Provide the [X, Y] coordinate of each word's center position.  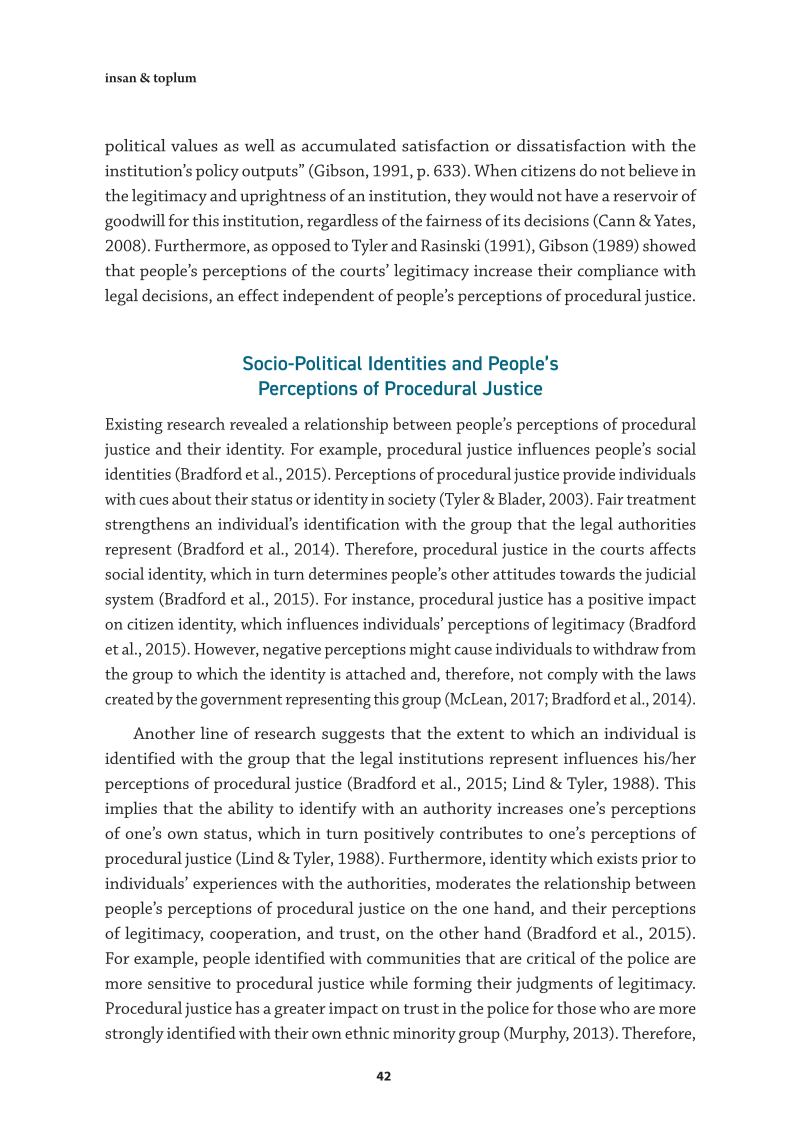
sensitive [179, 983]
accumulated [349, 145]
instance [382, 600]
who [614, 1007]
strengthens [147, 525]
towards [587, 573]
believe [653, 170]
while [388, 982]
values [194, 145]
